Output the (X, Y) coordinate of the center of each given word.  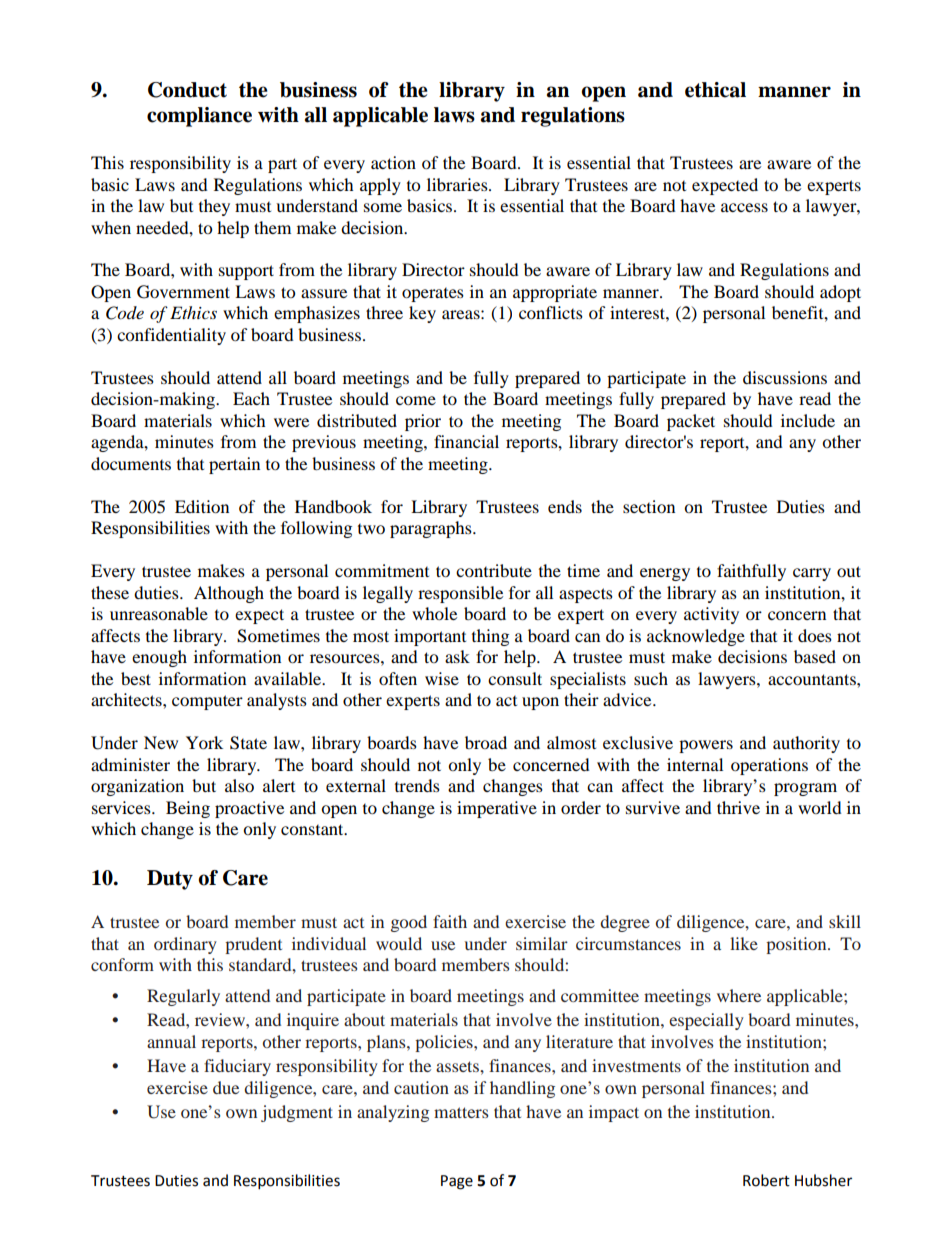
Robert (766, 1180)
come (416, 400)
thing (490, 637)
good (409, 923)
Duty (170, 880)
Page (457, 1182)
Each (251, 398)
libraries (458, 184)
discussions (785, 377)
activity (711, 615)
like (744, 943)
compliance (199, 117)
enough (159, 658)
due (226, 1087)
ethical (715, 90)
